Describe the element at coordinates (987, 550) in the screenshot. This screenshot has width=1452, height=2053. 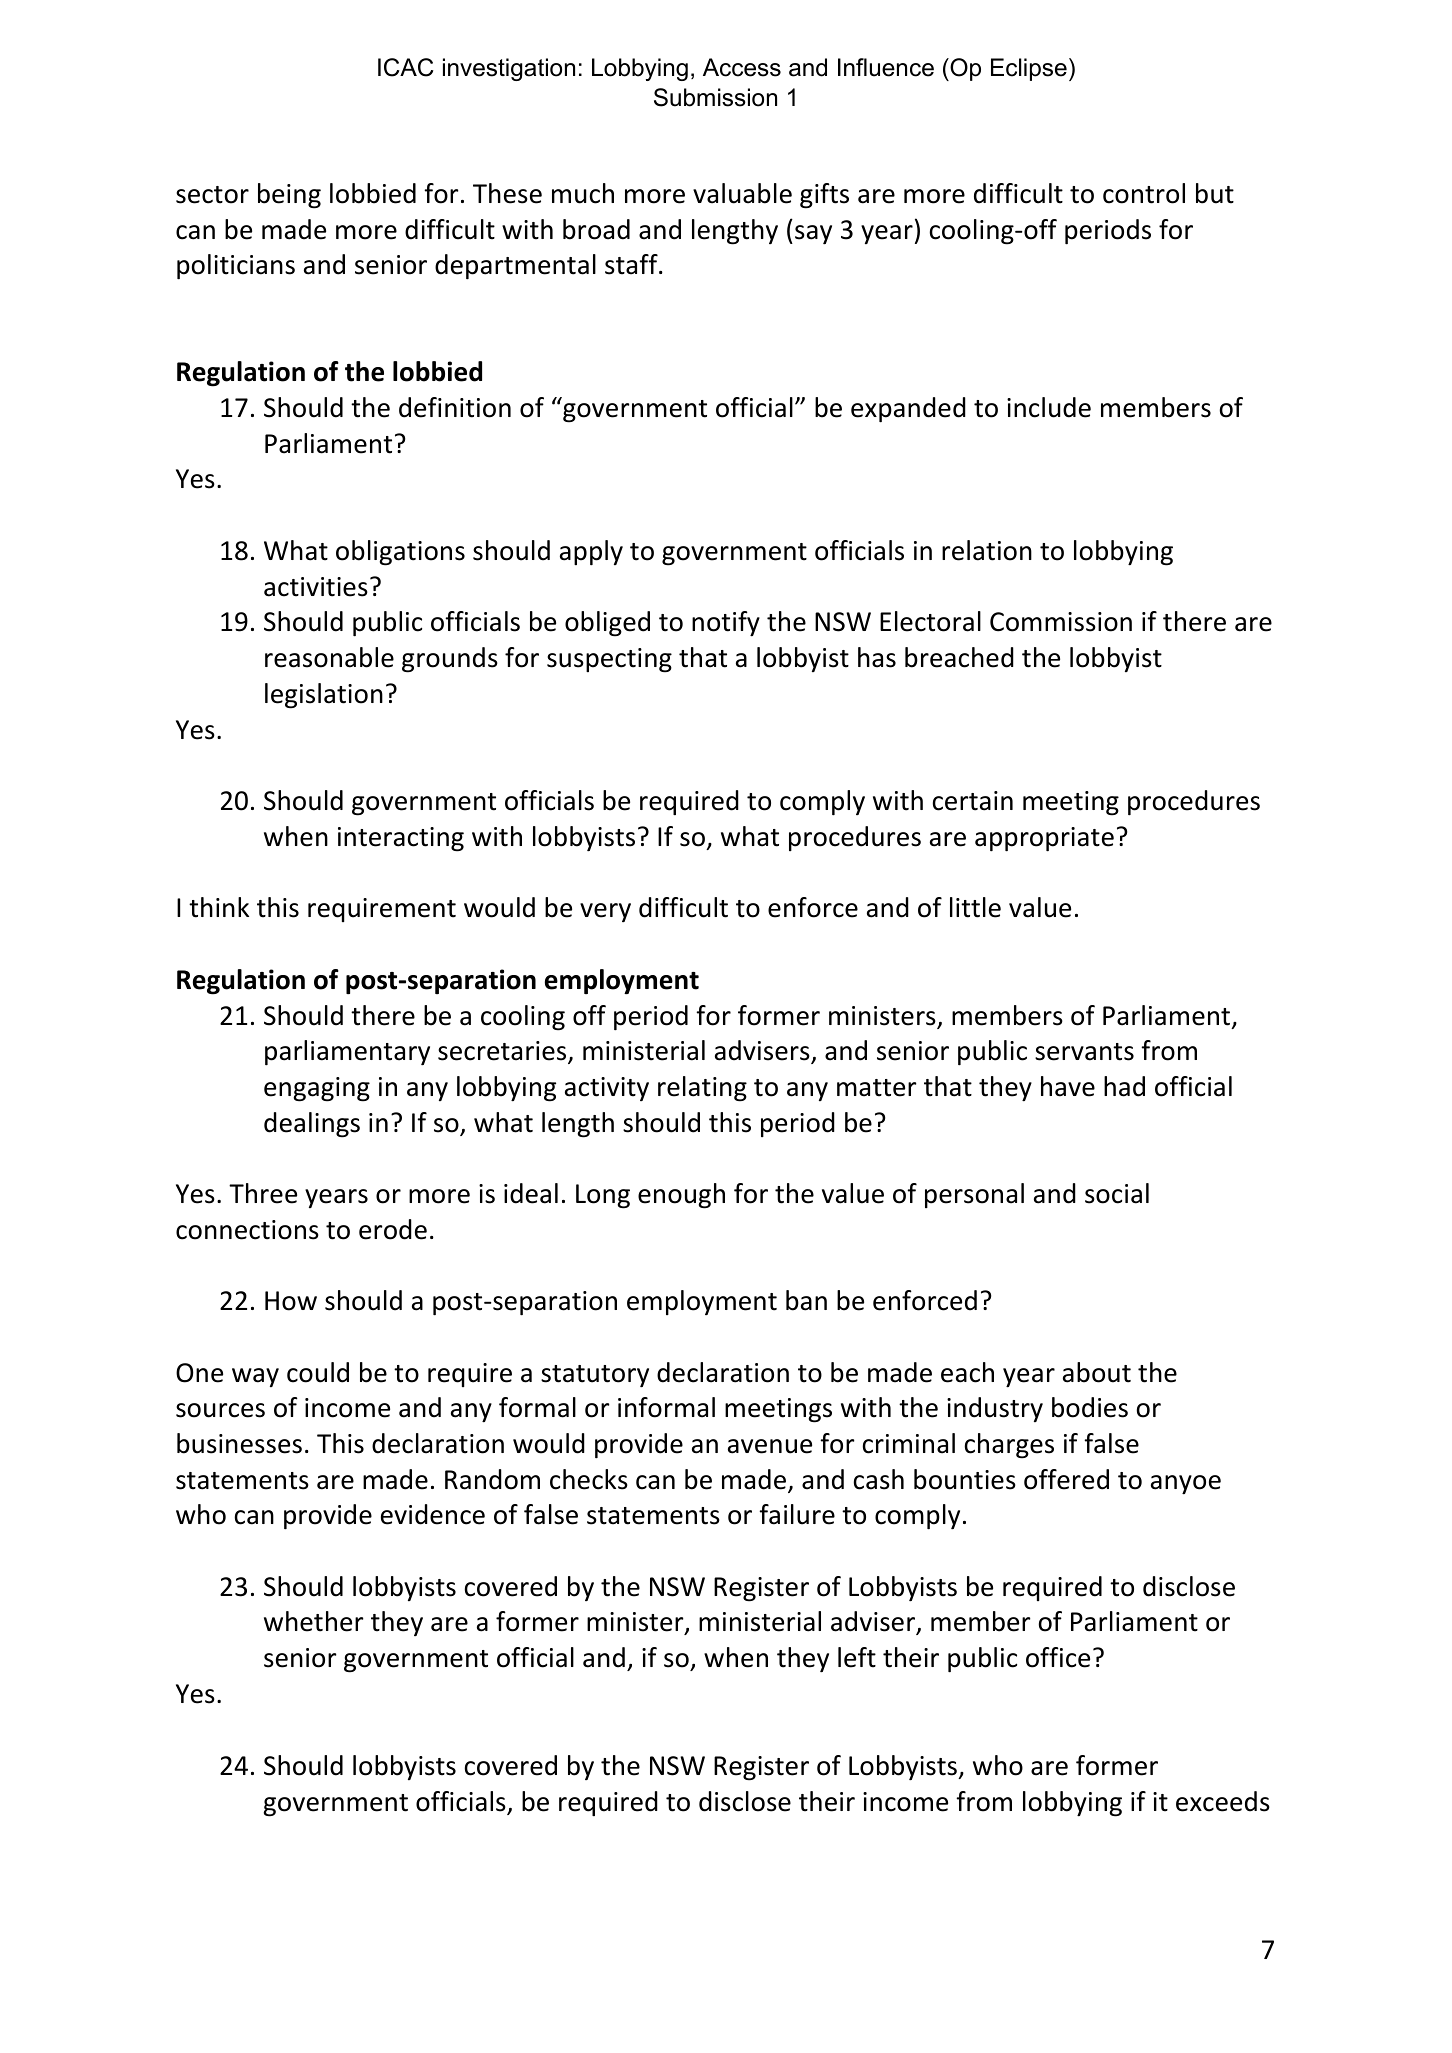
I see `relation` at that location.
